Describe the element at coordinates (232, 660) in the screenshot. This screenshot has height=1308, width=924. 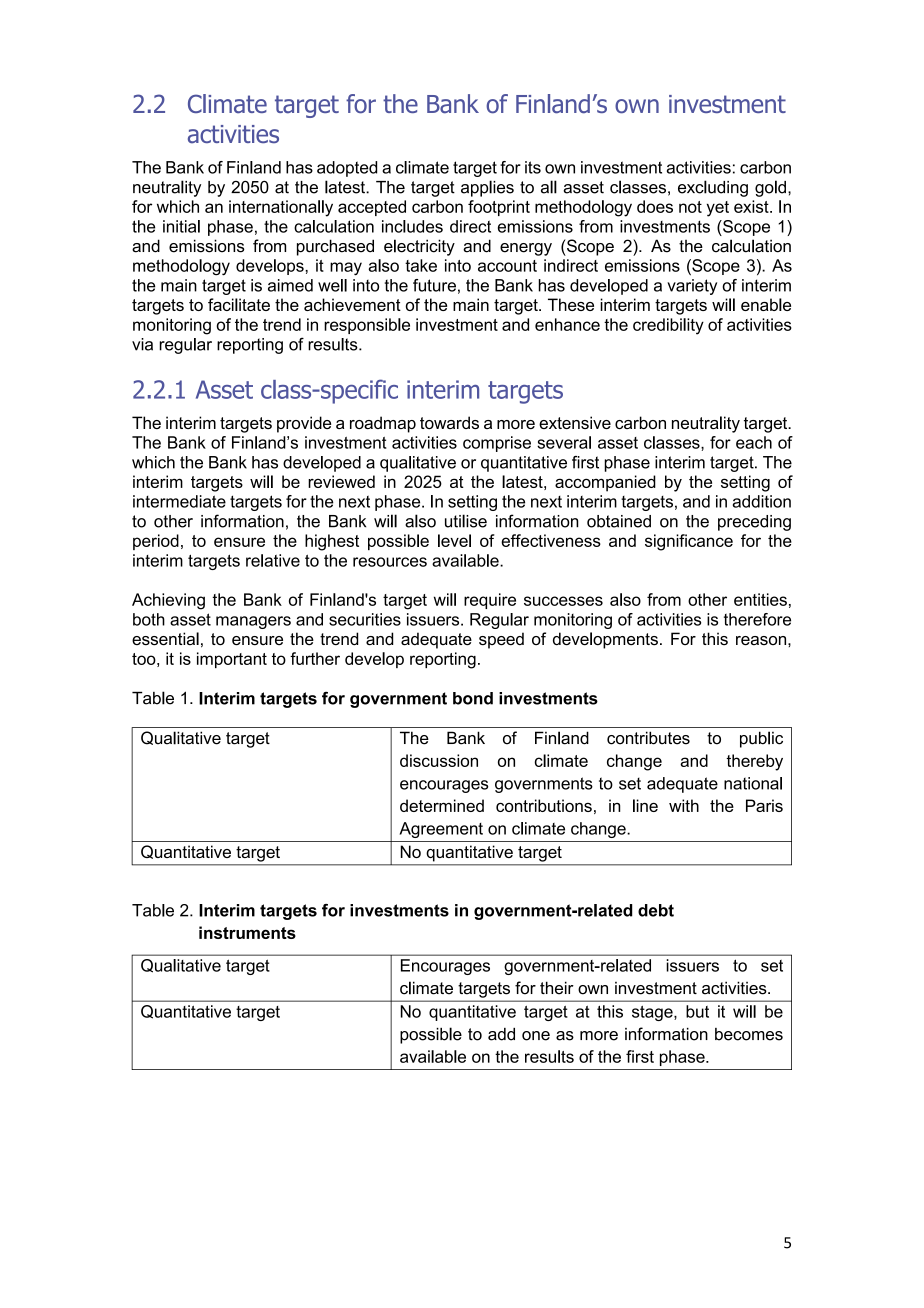
I see `important` at that location.
